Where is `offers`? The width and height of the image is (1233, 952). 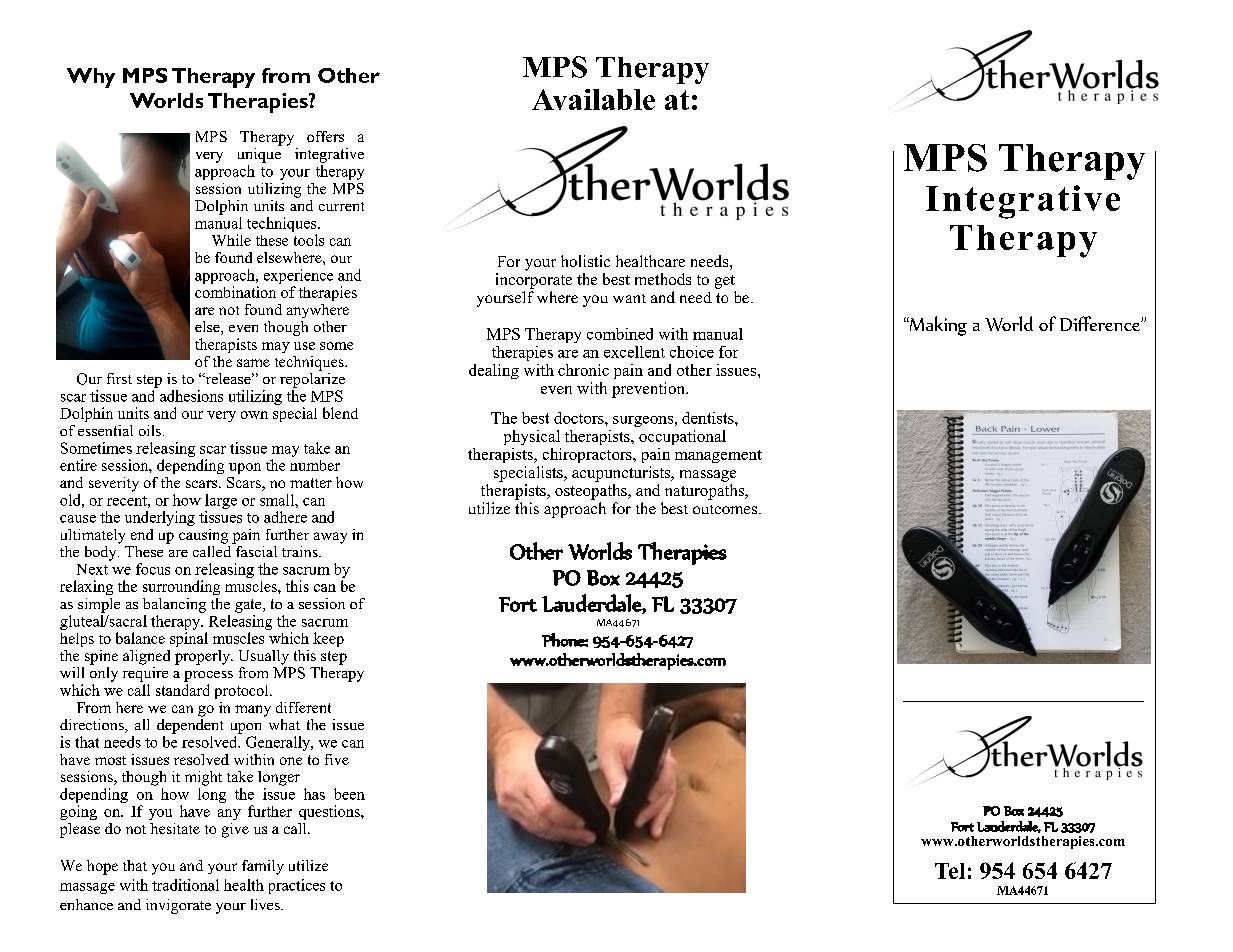 offers is located at coordinates (325, 136).
